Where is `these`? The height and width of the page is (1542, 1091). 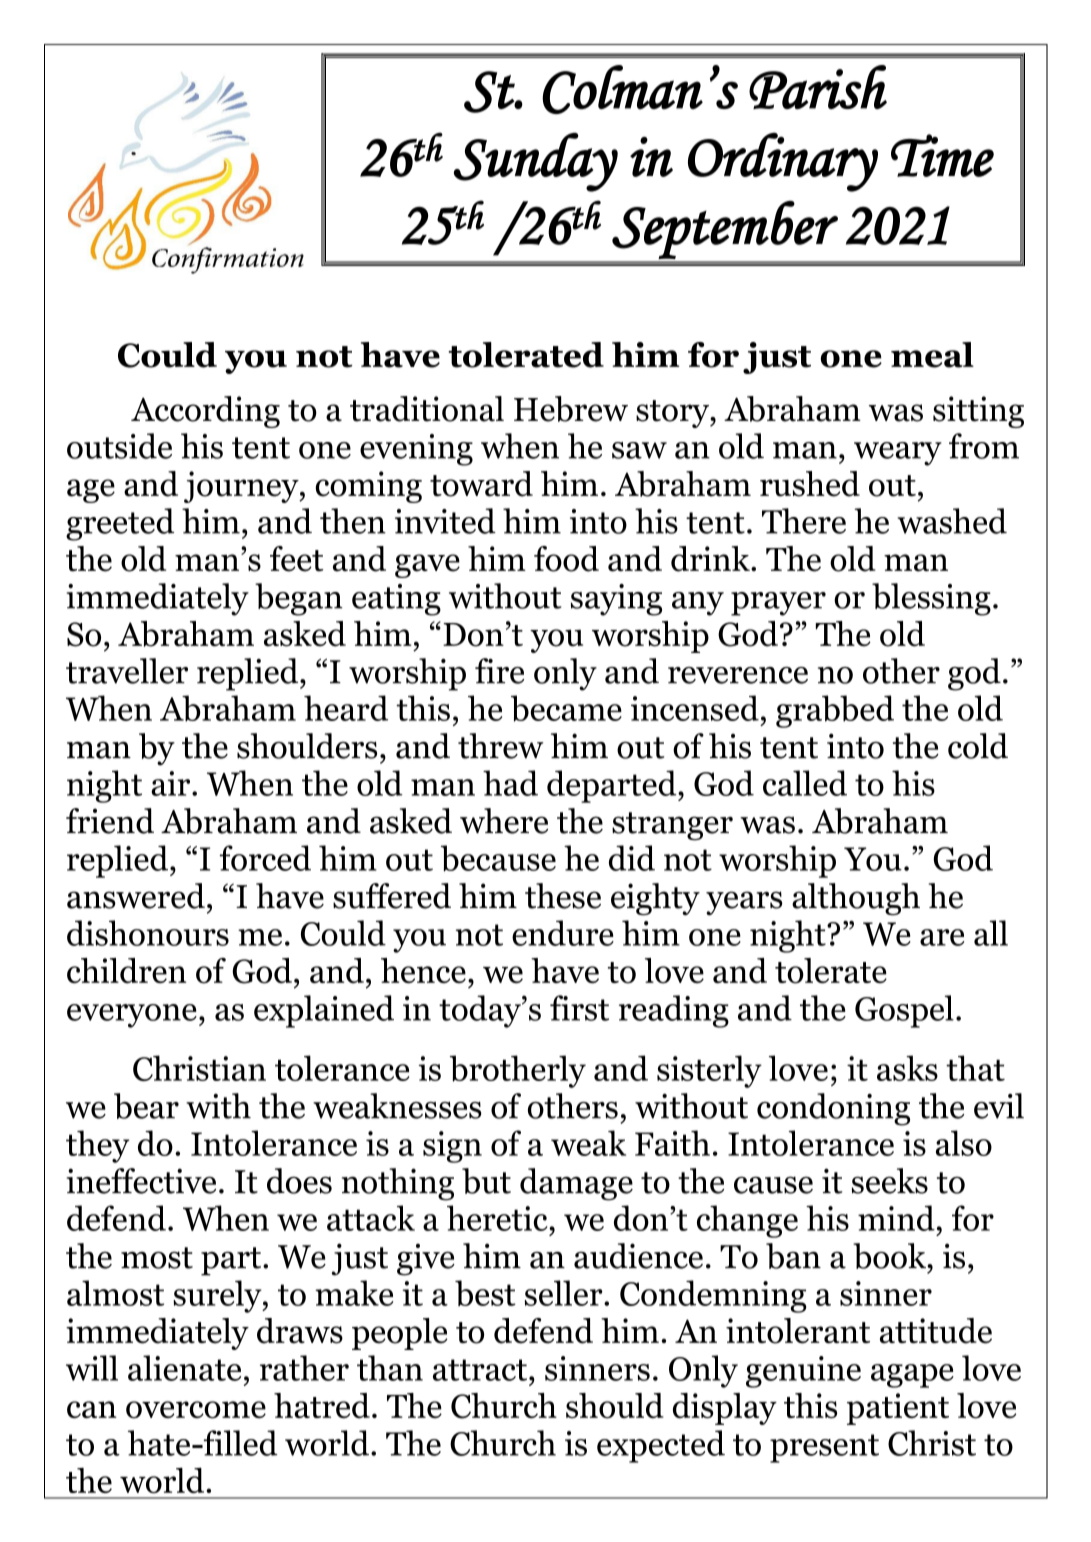 these is located at coordinates (563, 896).
